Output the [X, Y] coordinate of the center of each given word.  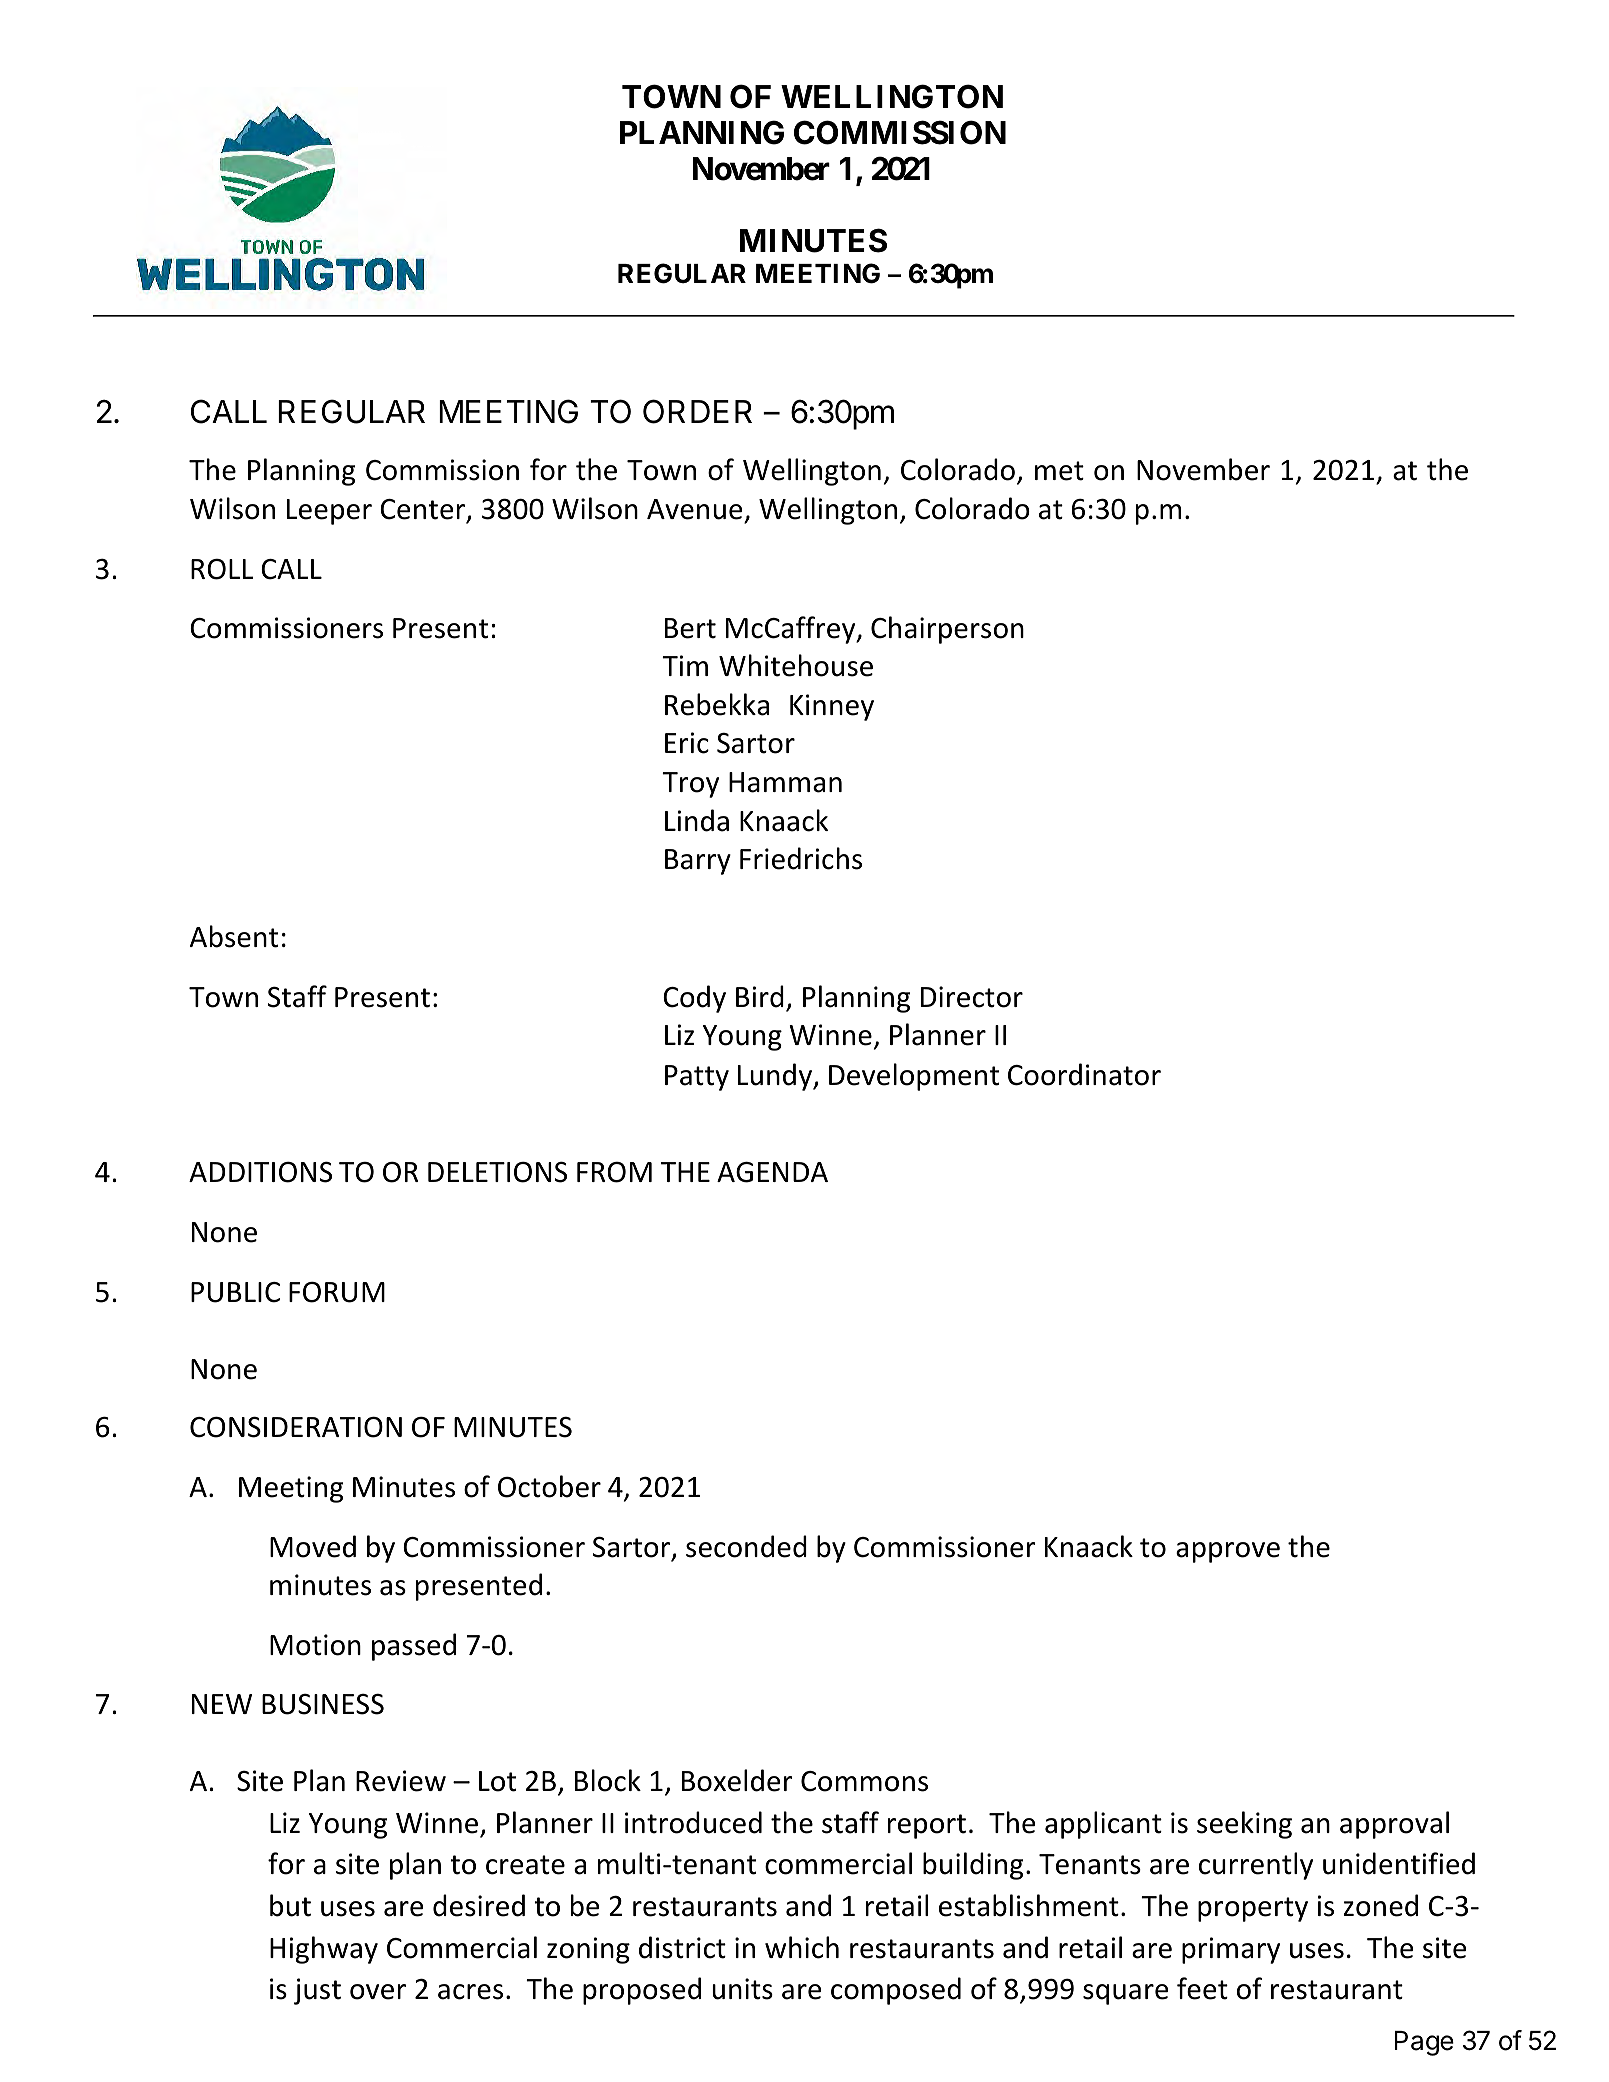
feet [1202, 1988]
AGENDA [772, 1172]
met [1059, 471]
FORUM [337, 1292]
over [378, 1992]
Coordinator [1084, 1074]
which [802, 1947]
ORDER [697, 411]
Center [424, 510]
